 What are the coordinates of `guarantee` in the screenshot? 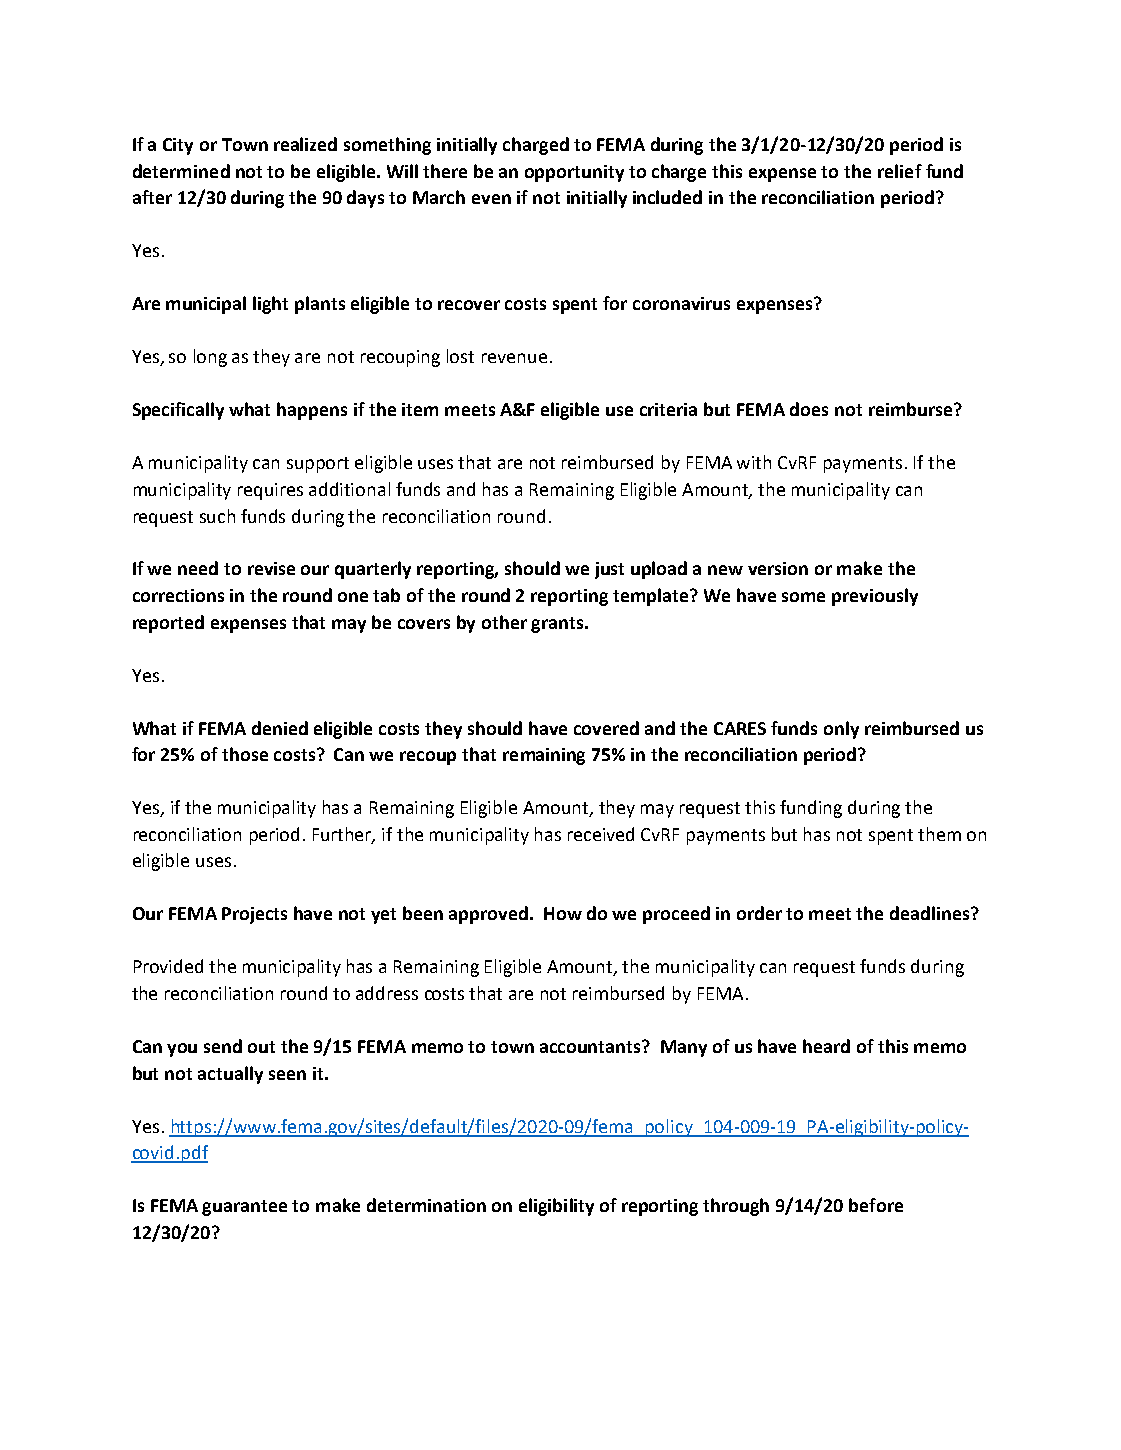 It's located at (244, 1208).
